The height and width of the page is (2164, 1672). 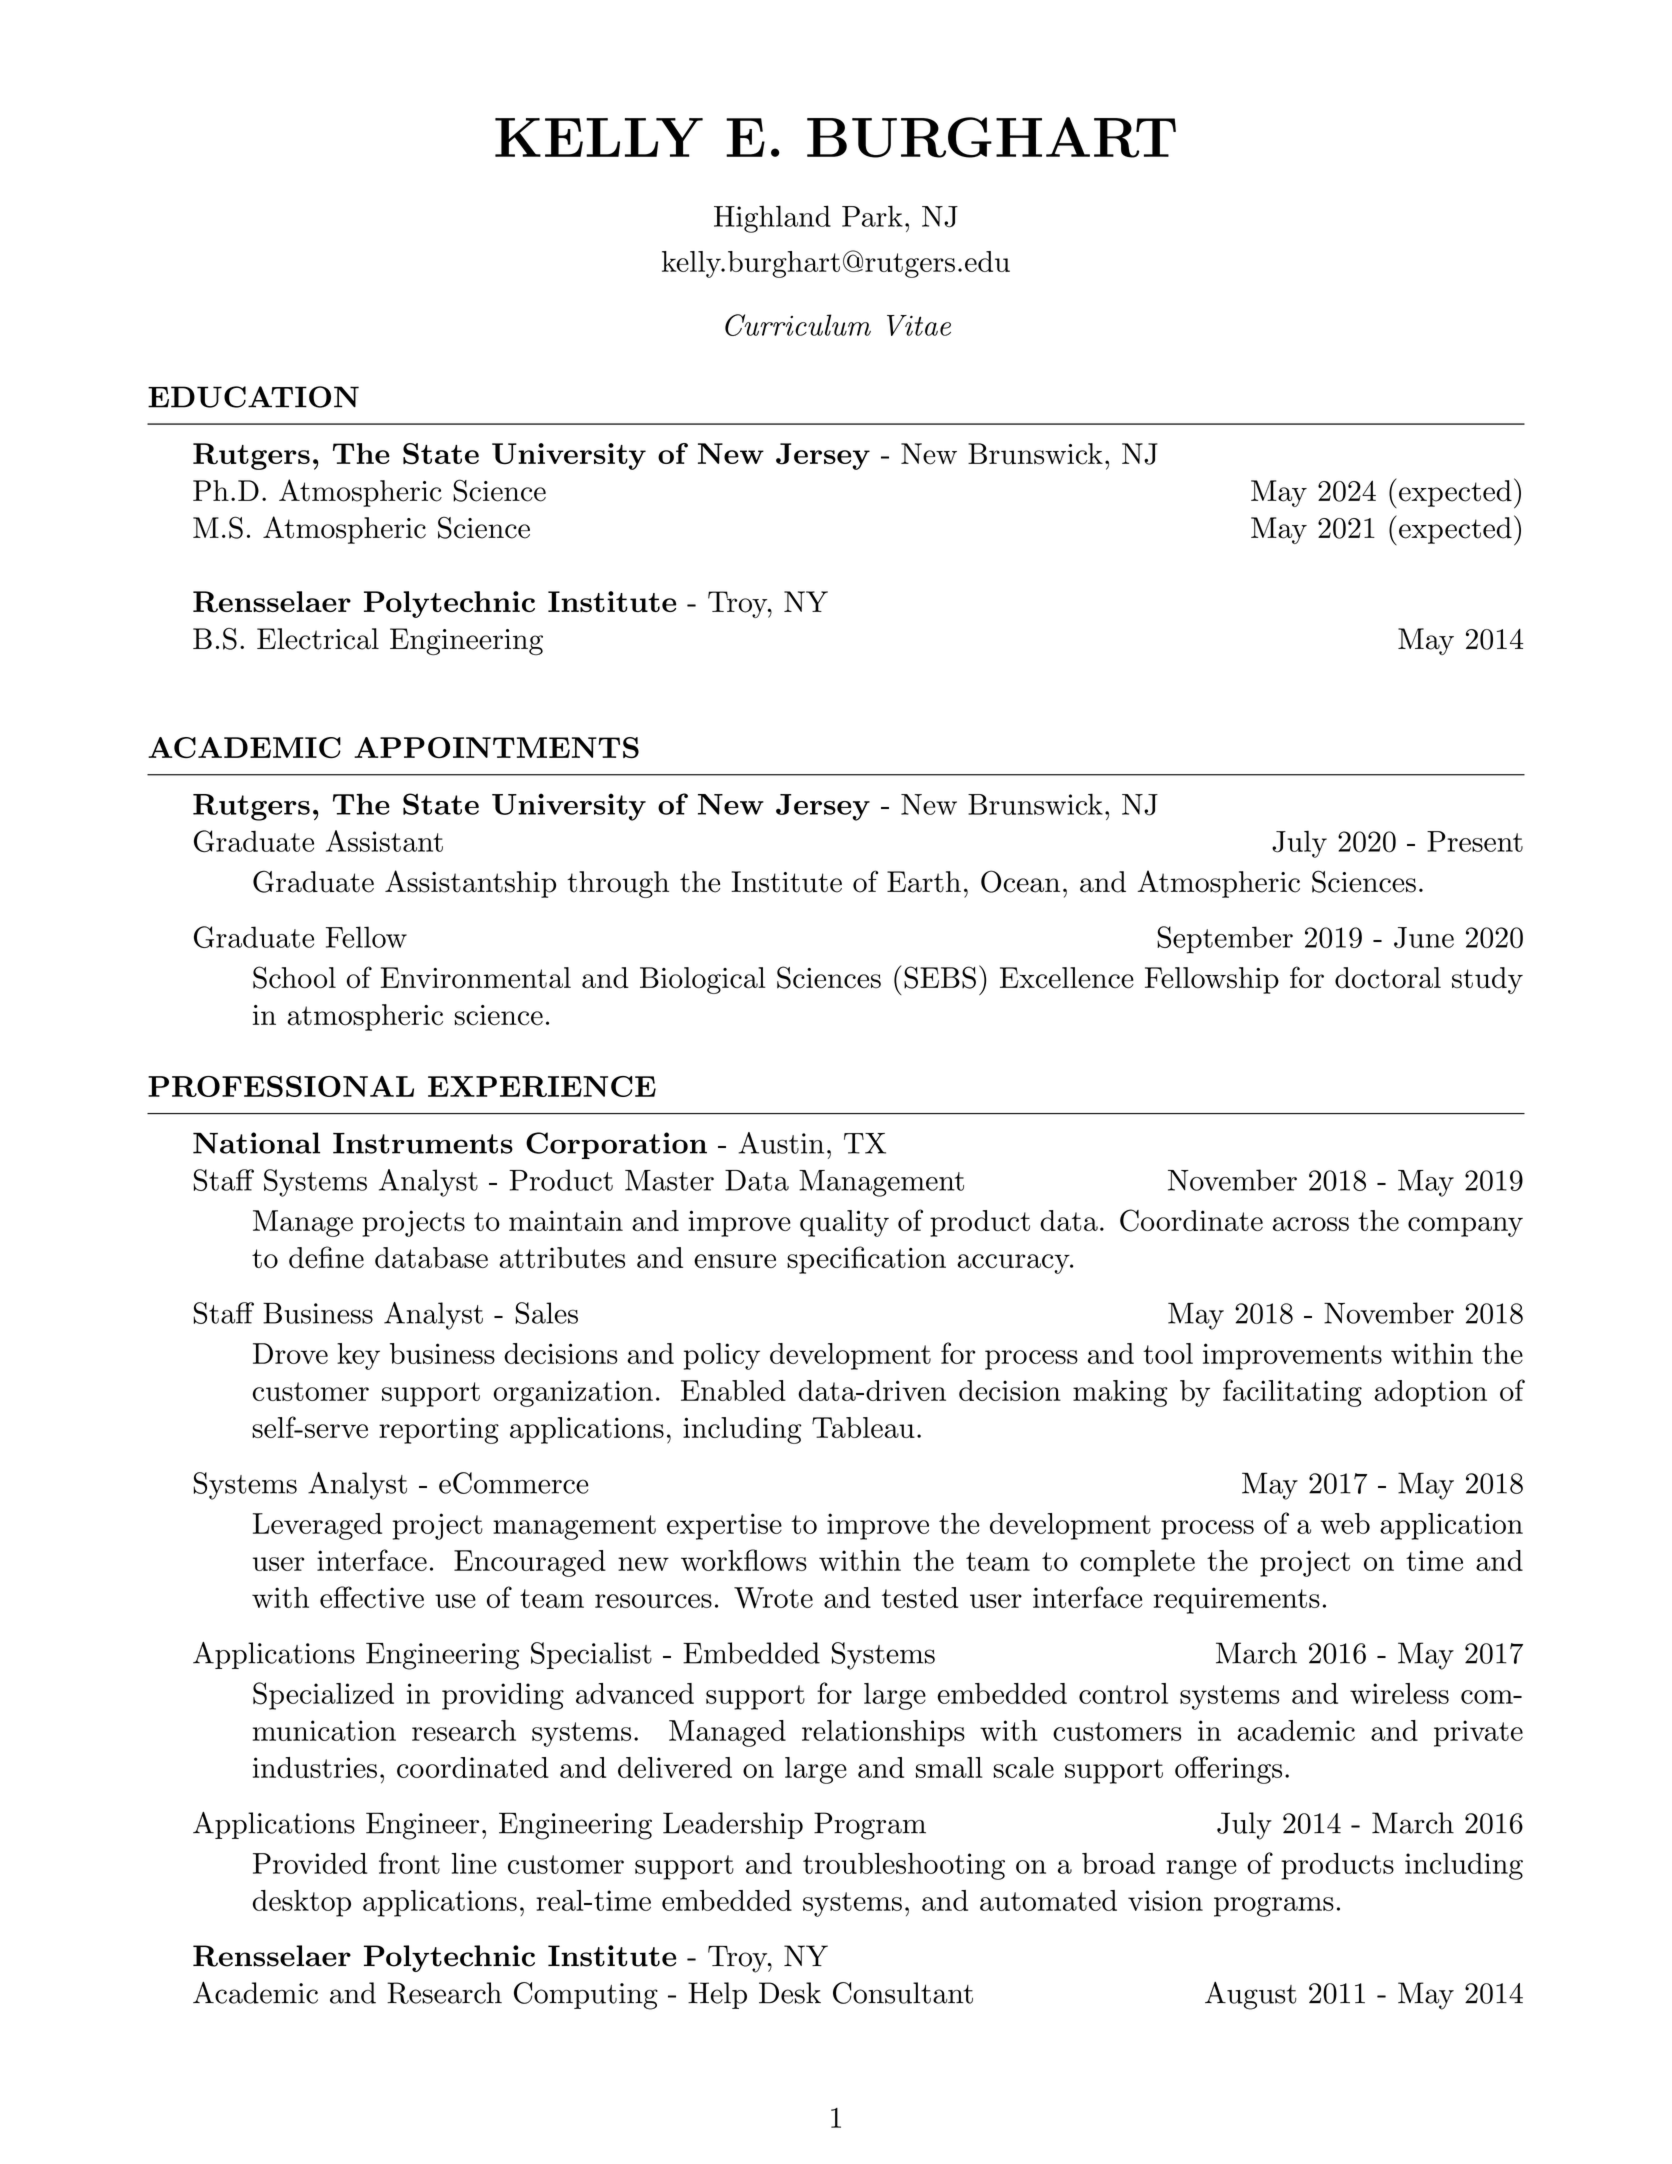 What do you see at coordinates (318, 639) in the page?
I see `Electrical` at bounding box center [318, 639].
